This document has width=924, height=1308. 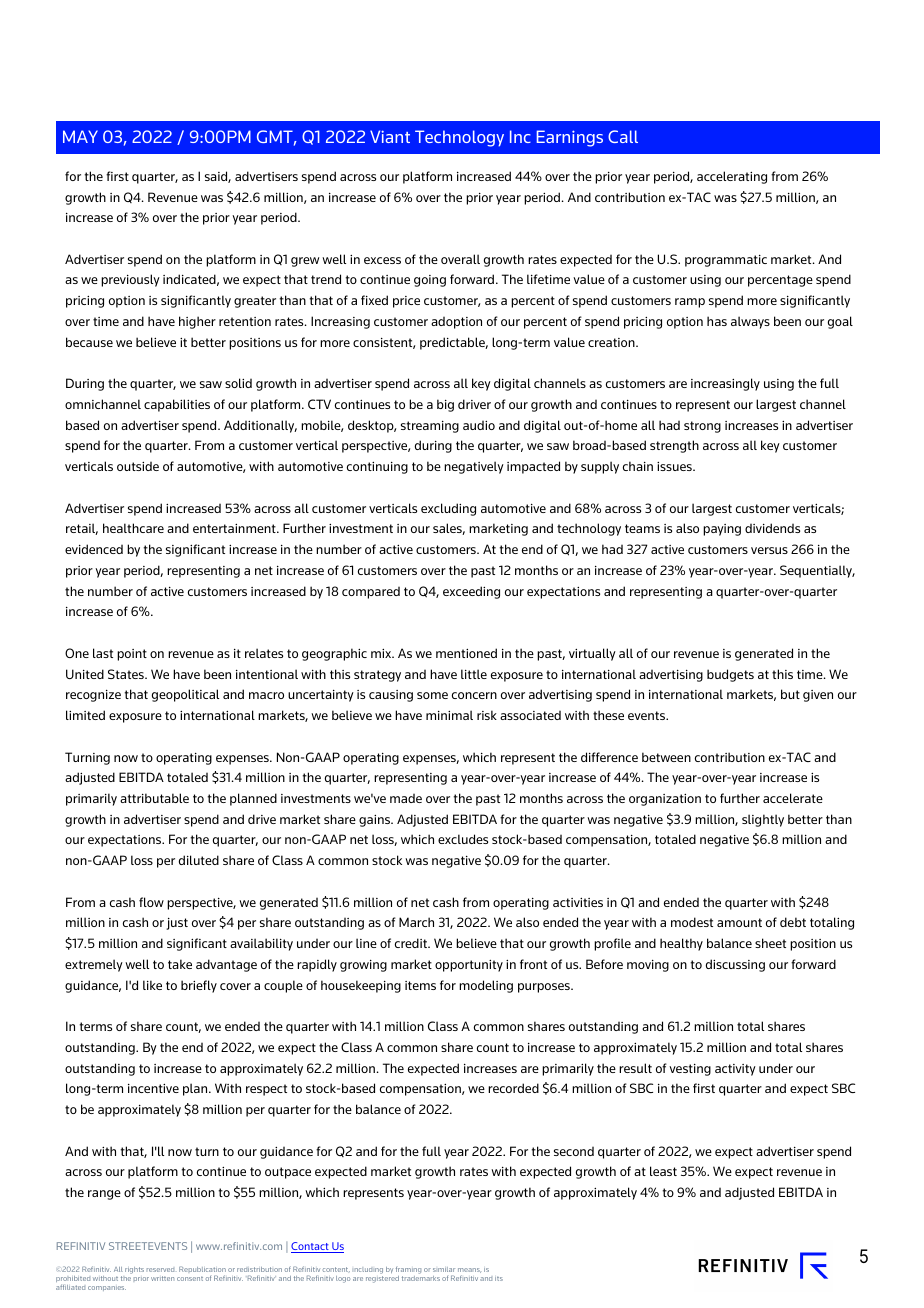 I want to click on Earnings, so click(x=570, y=138).
